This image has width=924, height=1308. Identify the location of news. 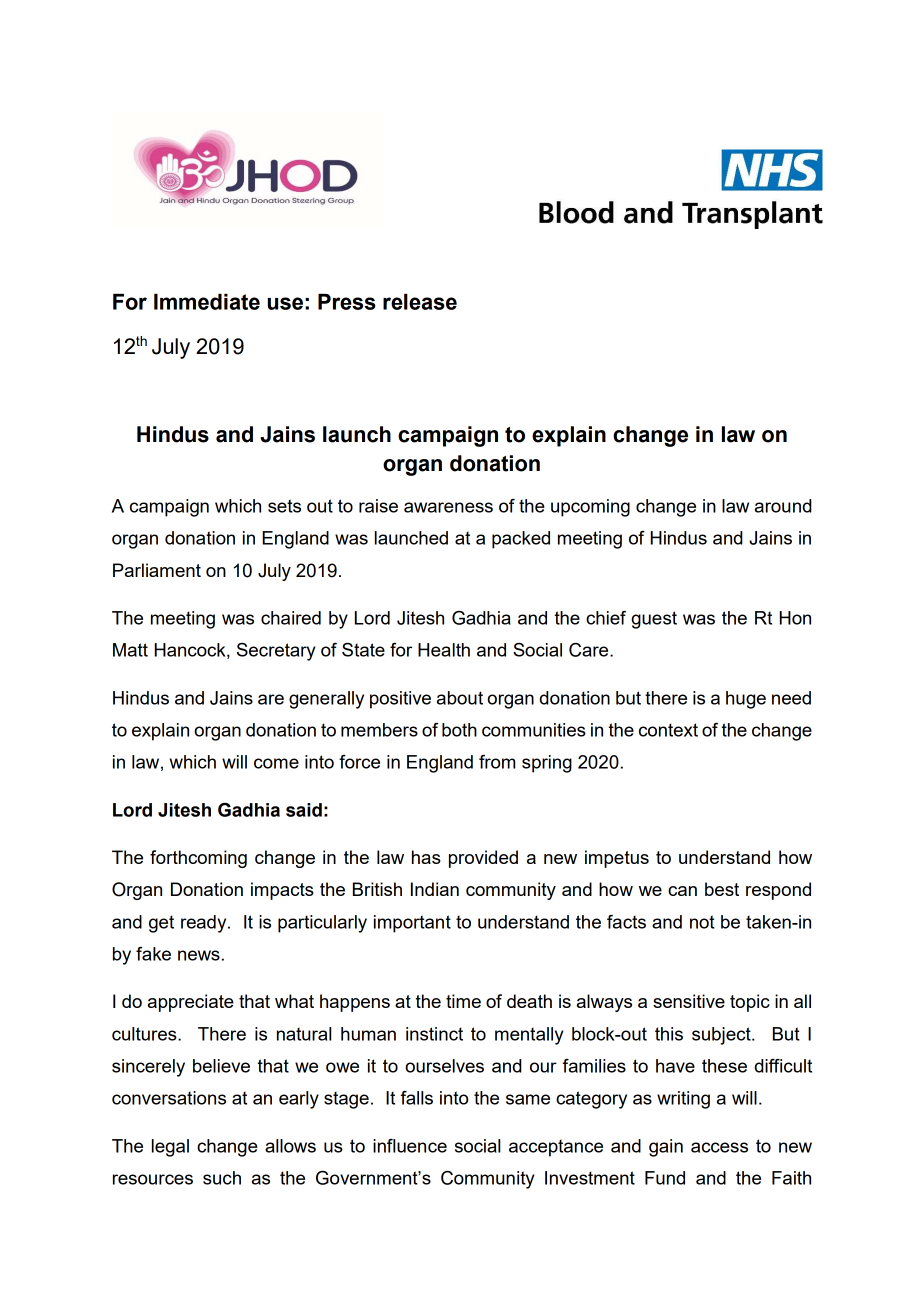
(199, 955).
